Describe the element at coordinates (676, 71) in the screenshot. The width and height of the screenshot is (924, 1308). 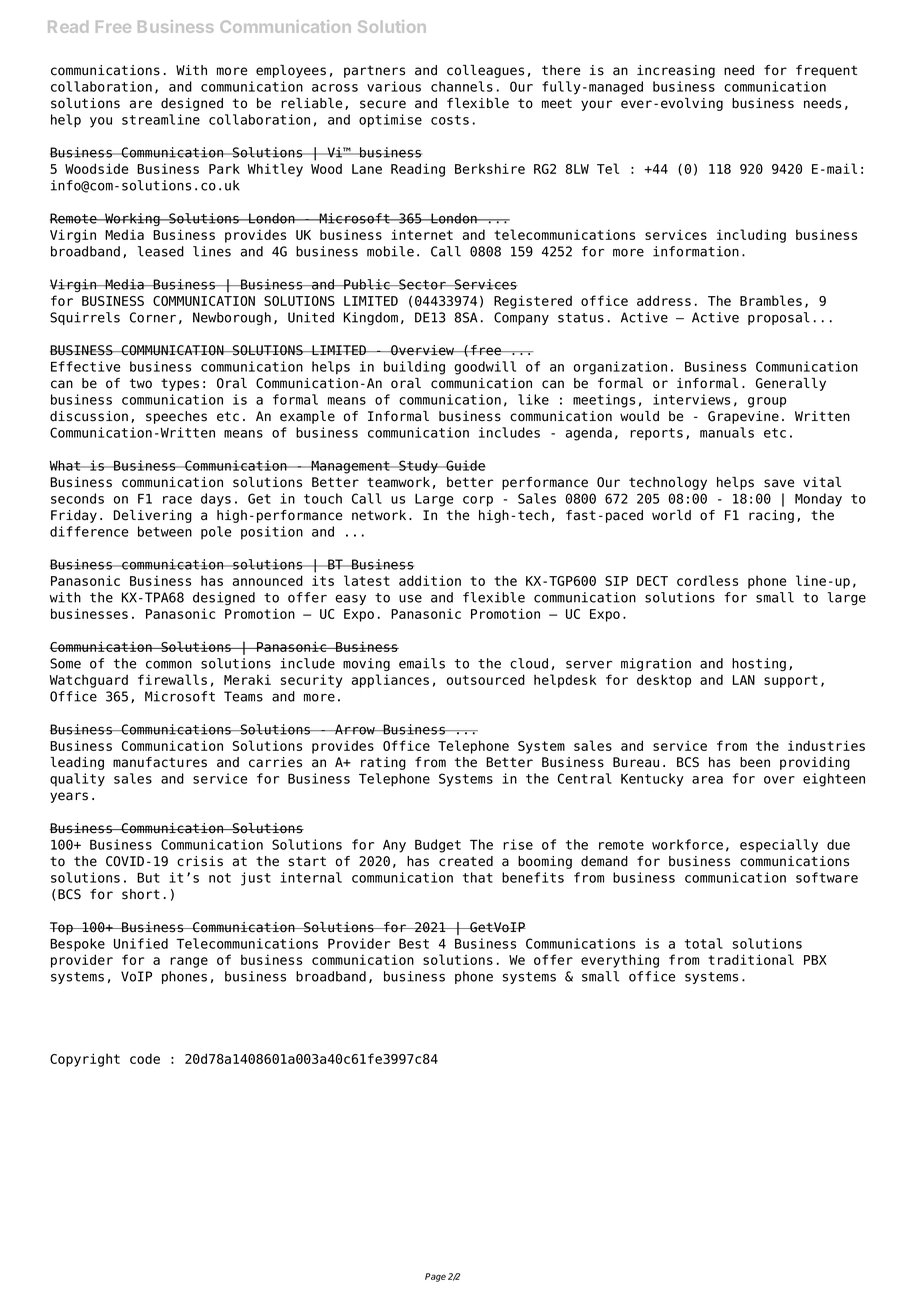
I see `increasing` at that location.
